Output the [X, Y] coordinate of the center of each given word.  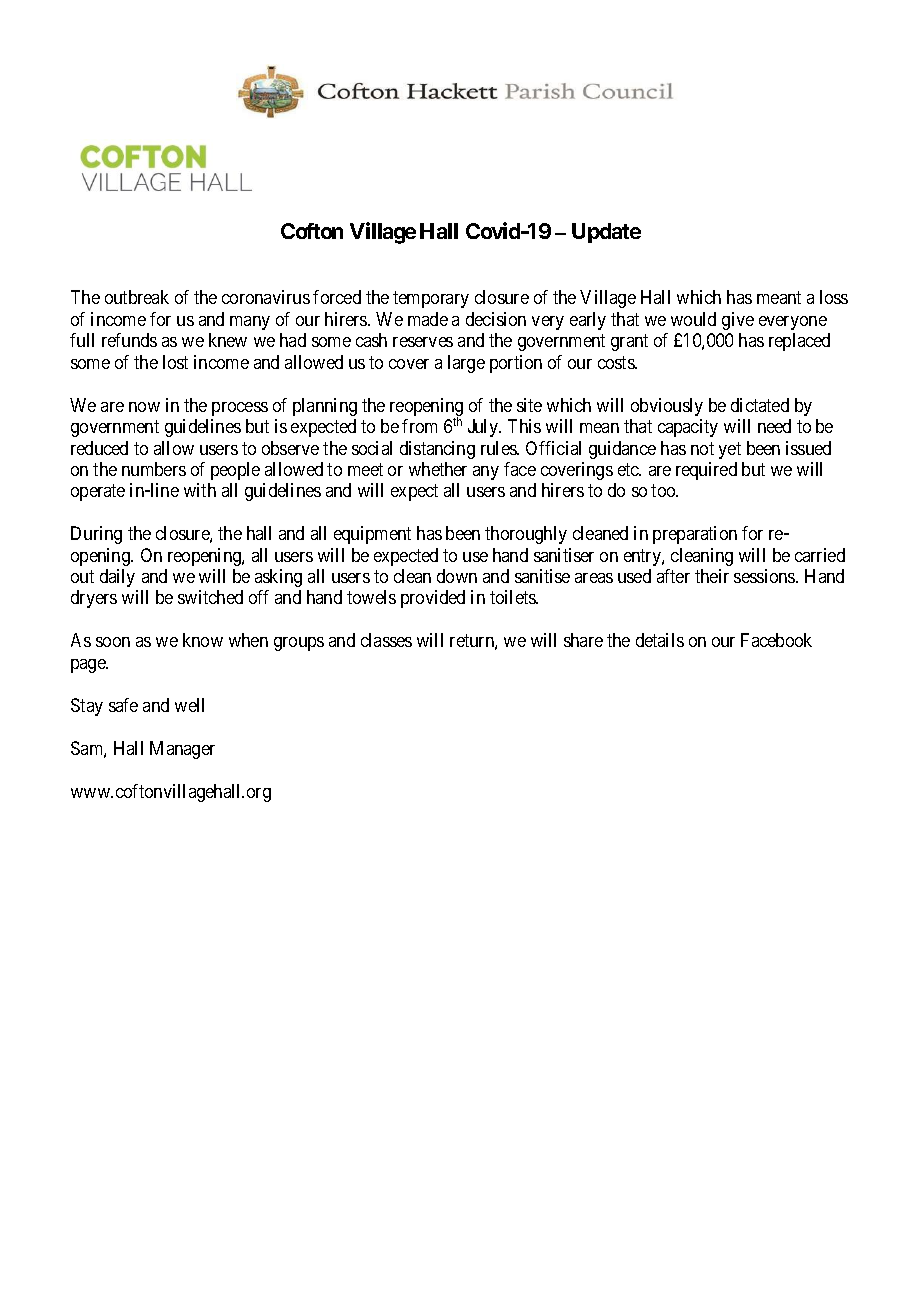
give [738, 321]
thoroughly [526, 535]
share [583, 640]
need [774, 426]
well [189, 705]
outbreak [137, 297]
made [428, 319]
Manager [182, 750]
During [96, 535]
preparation [695, 535]
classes [386, 640]
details [660, 640]
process [240, 409]
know [203, 640]
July [484, 428]
